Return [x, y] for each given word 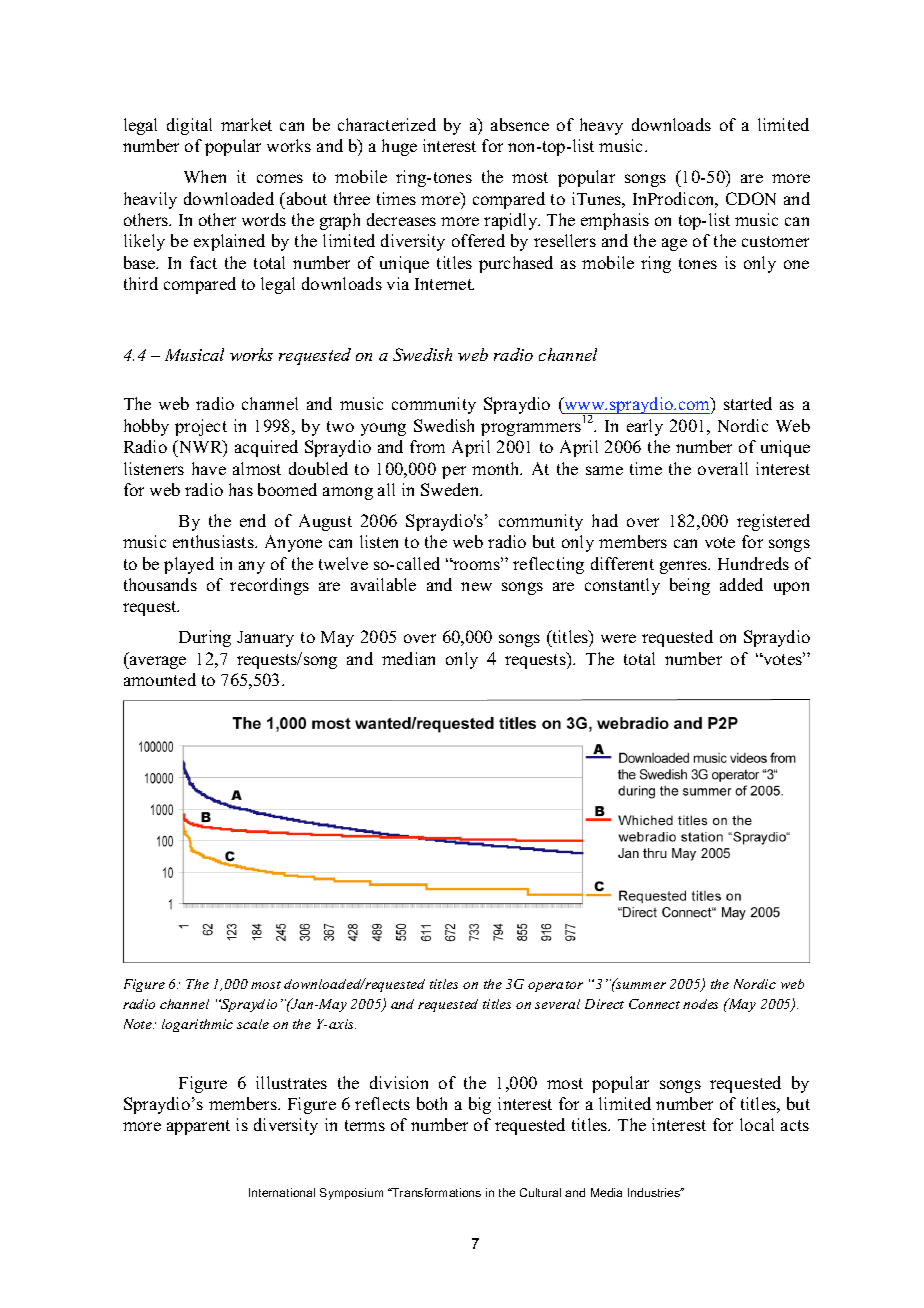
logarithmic [197, 1025]
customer [775, 241]
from [427, 446]
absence [520, 124]
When [205, 176]
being [690, 586]
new [476, 586]
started [748, 403]
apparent [198, 1127]
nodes [700, 1004]
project [201, 427]
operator [555, 986]
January [265, 639]
